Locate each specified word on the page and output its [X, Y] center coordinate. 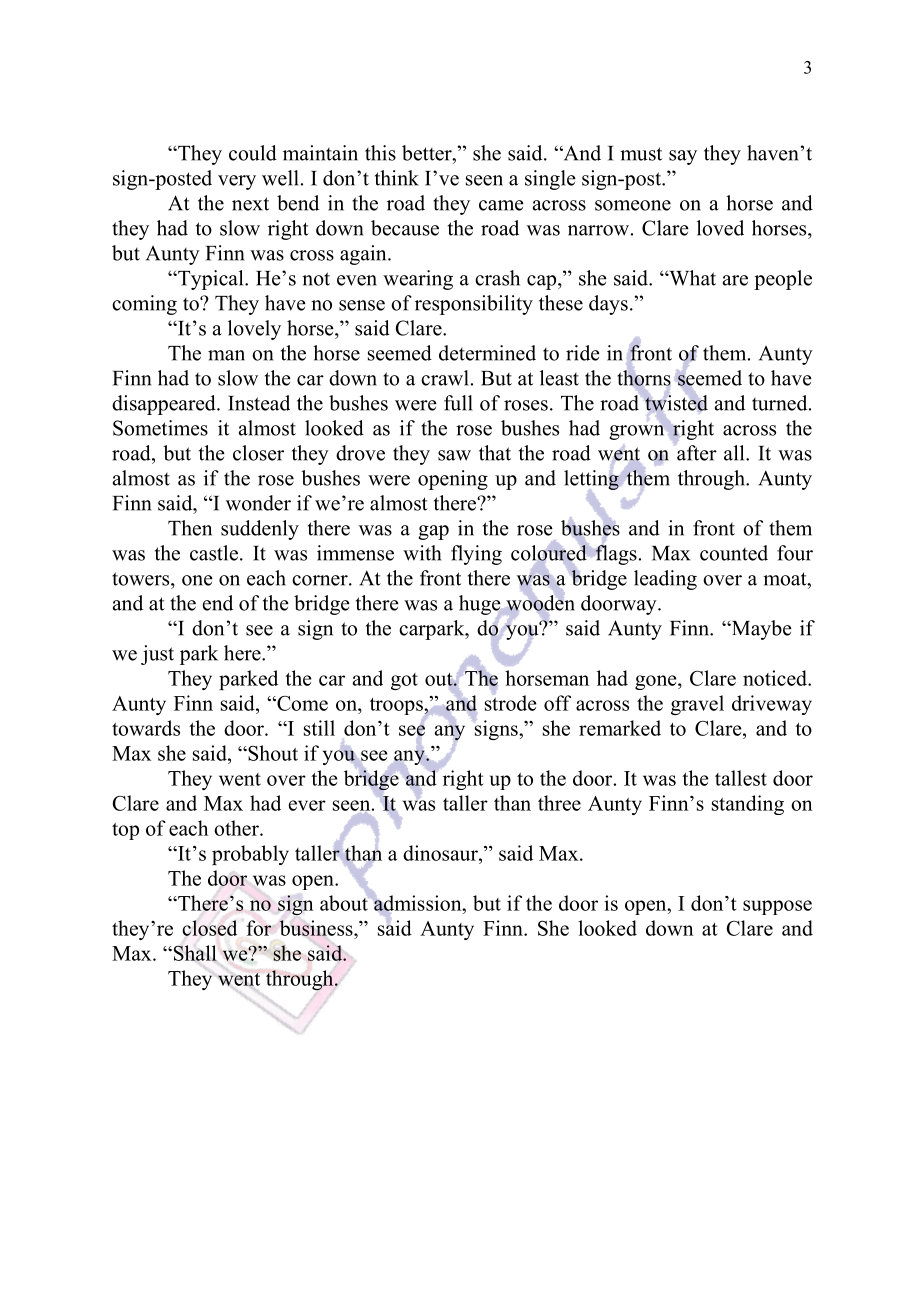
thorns [644, 378]
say [683, 157]
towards [146, 728]
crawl [445, 378]
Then [190, 528]
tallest [741, 778]
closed [209, 928]
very [237, 182]
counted [734, 553]
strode [510, 703]
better [428, 153]
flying [476, 555]
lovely [254, 330]
